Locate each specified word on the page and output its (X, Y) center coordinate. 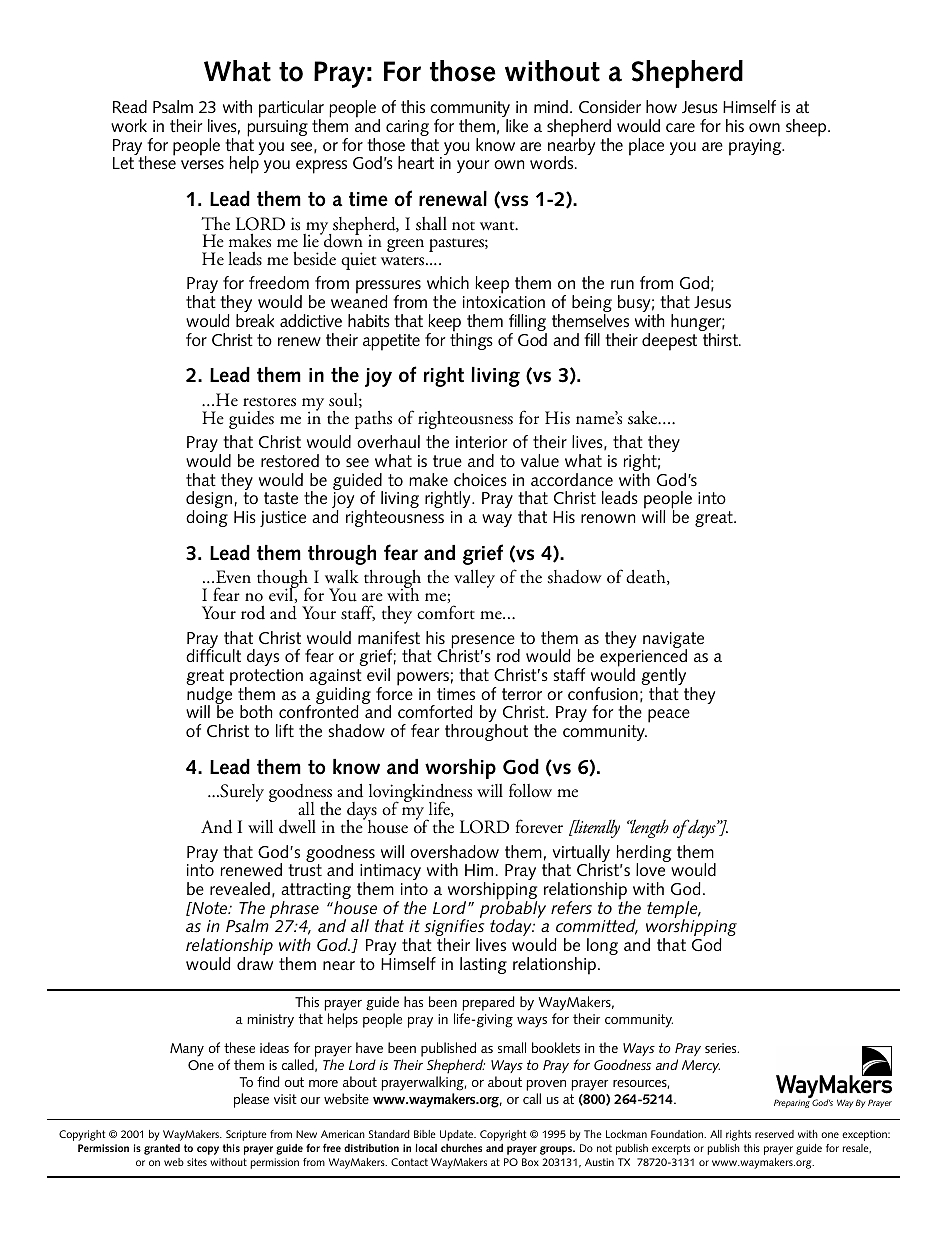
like (517, 125)
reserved (774, 1134)
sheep (807, 128)
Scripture (246, 1135)
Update (458, 1135)
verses (202, 164)
